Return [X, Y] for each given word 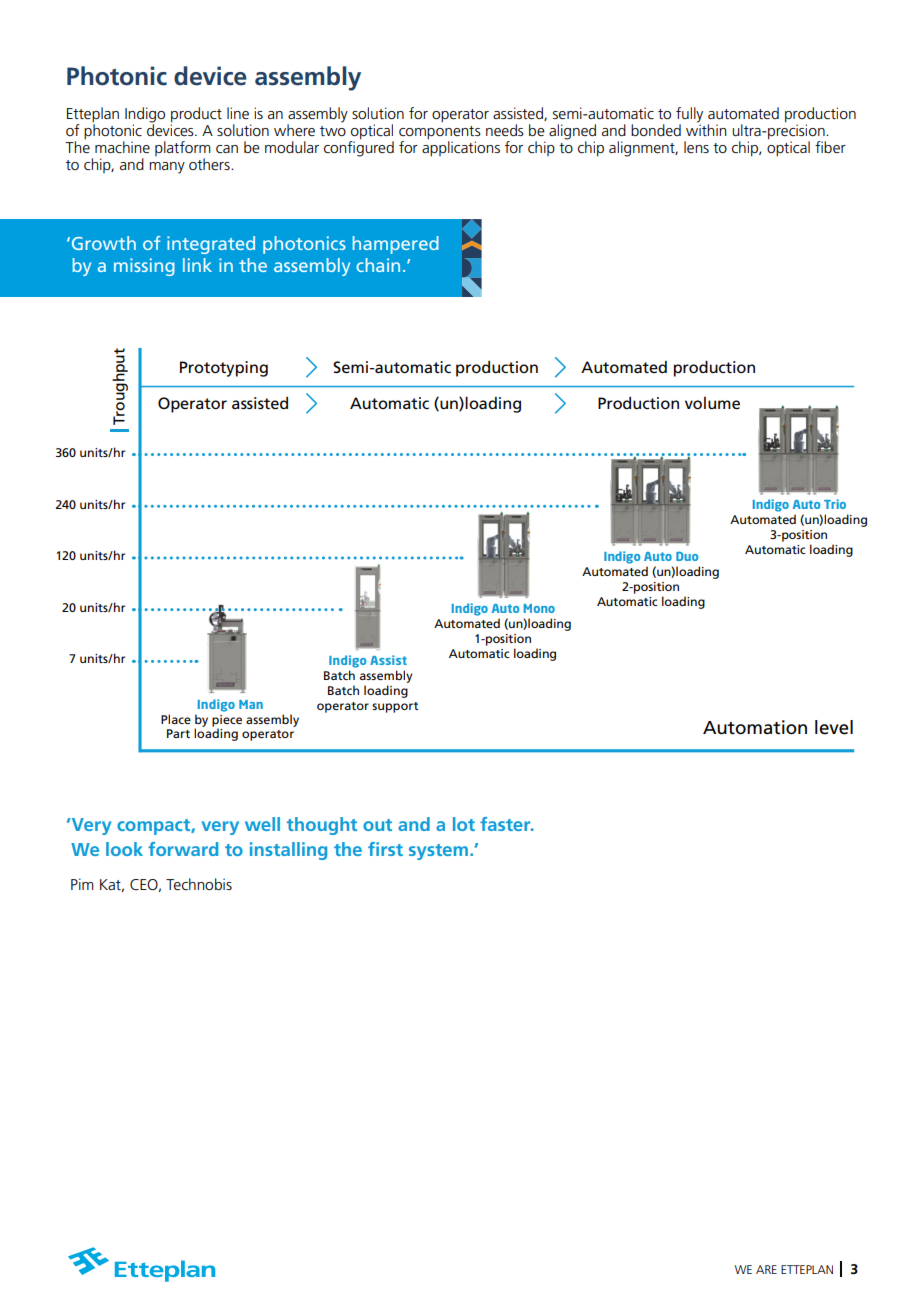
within [706, 129]
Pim [82, 884]
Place [176, 719]
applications [461, 148]
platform [183, 150]
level [834, 727]
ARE [766, 1269]
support [395, 707]
